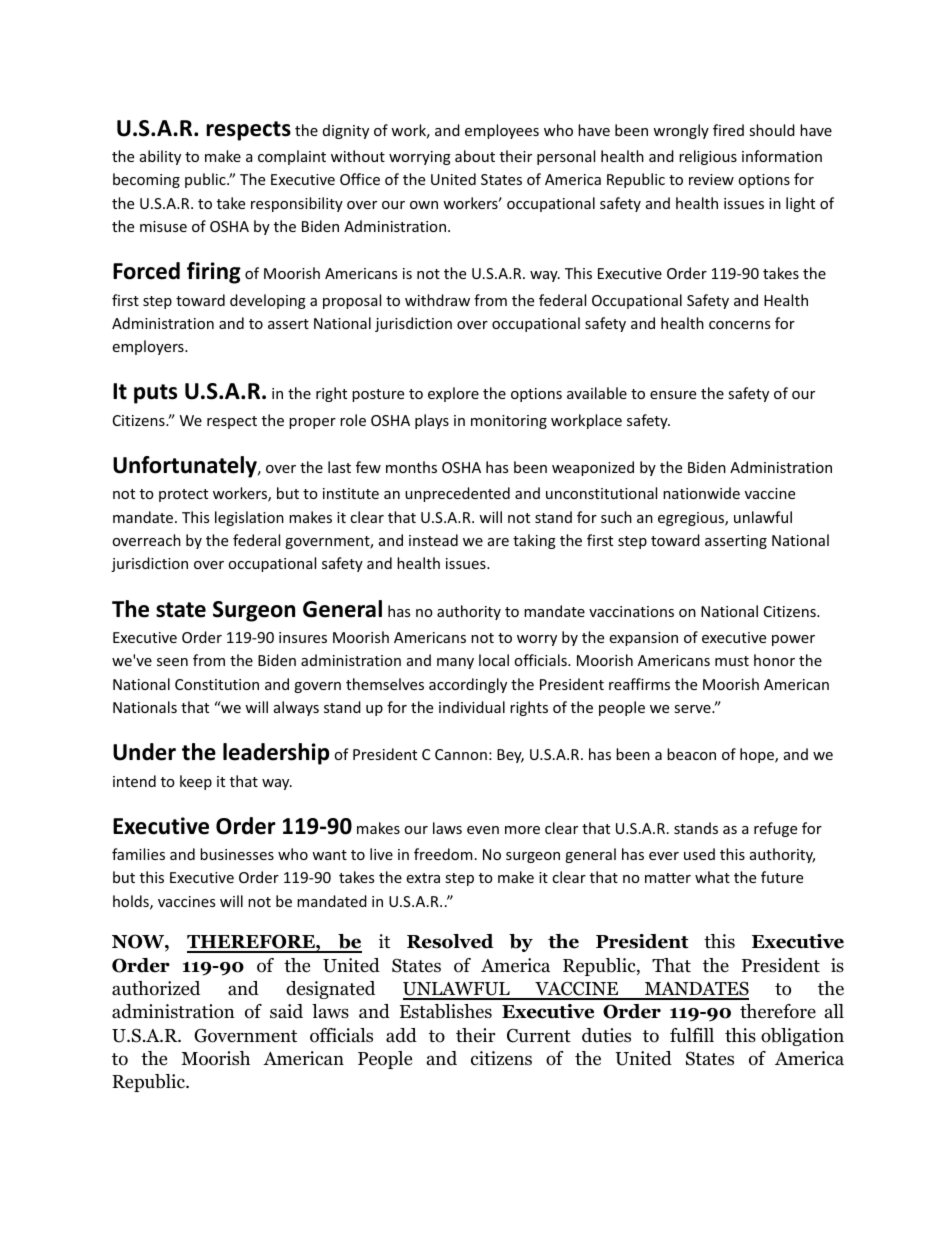 The height and width of the screenshot is (1233, 952). Describe the element at coordinates (775, 829) in the screenshot. I see `refuge` at that location.
